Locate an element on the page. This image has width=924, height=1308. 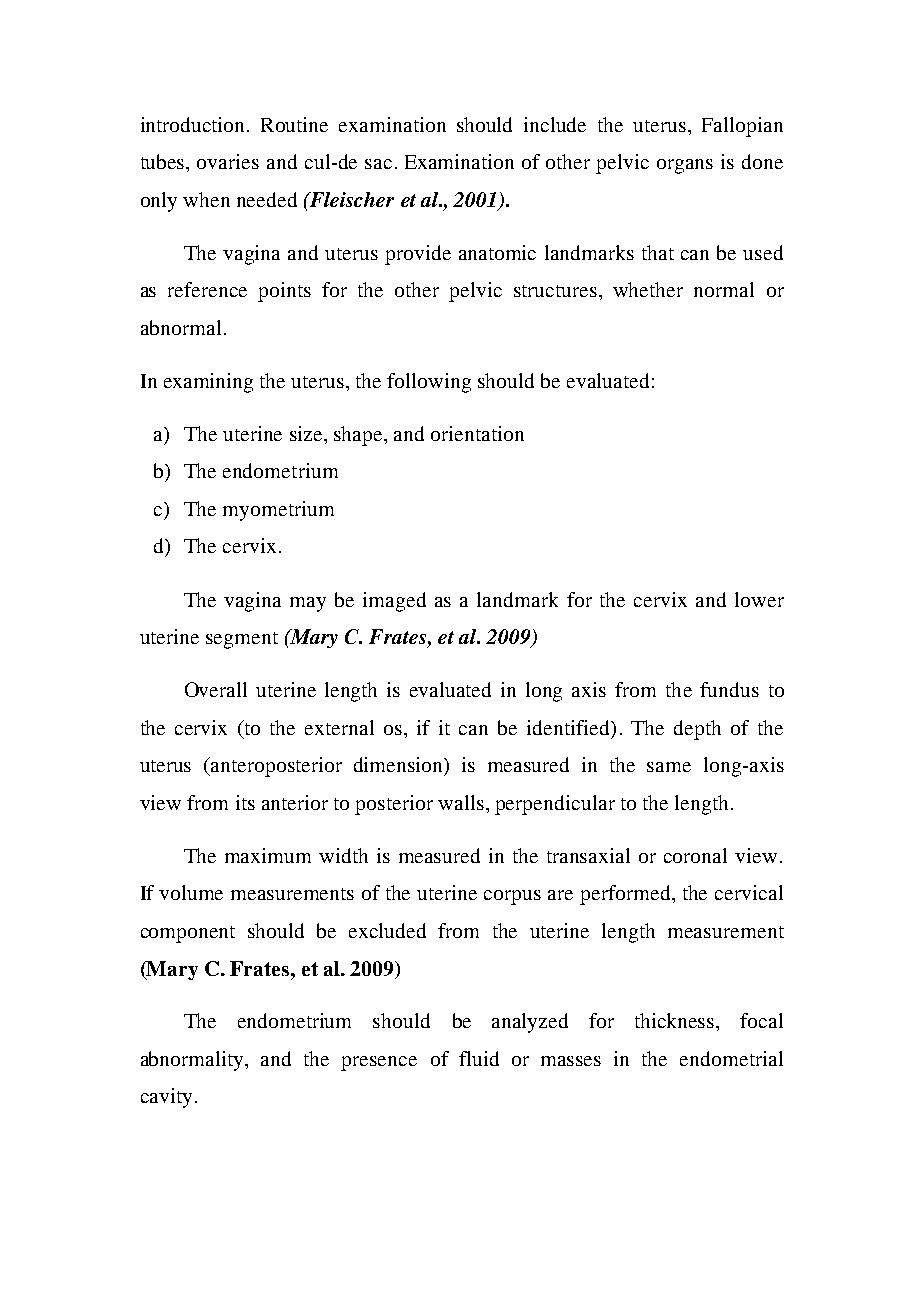
fluid is located at coordinates (479, 1058).
